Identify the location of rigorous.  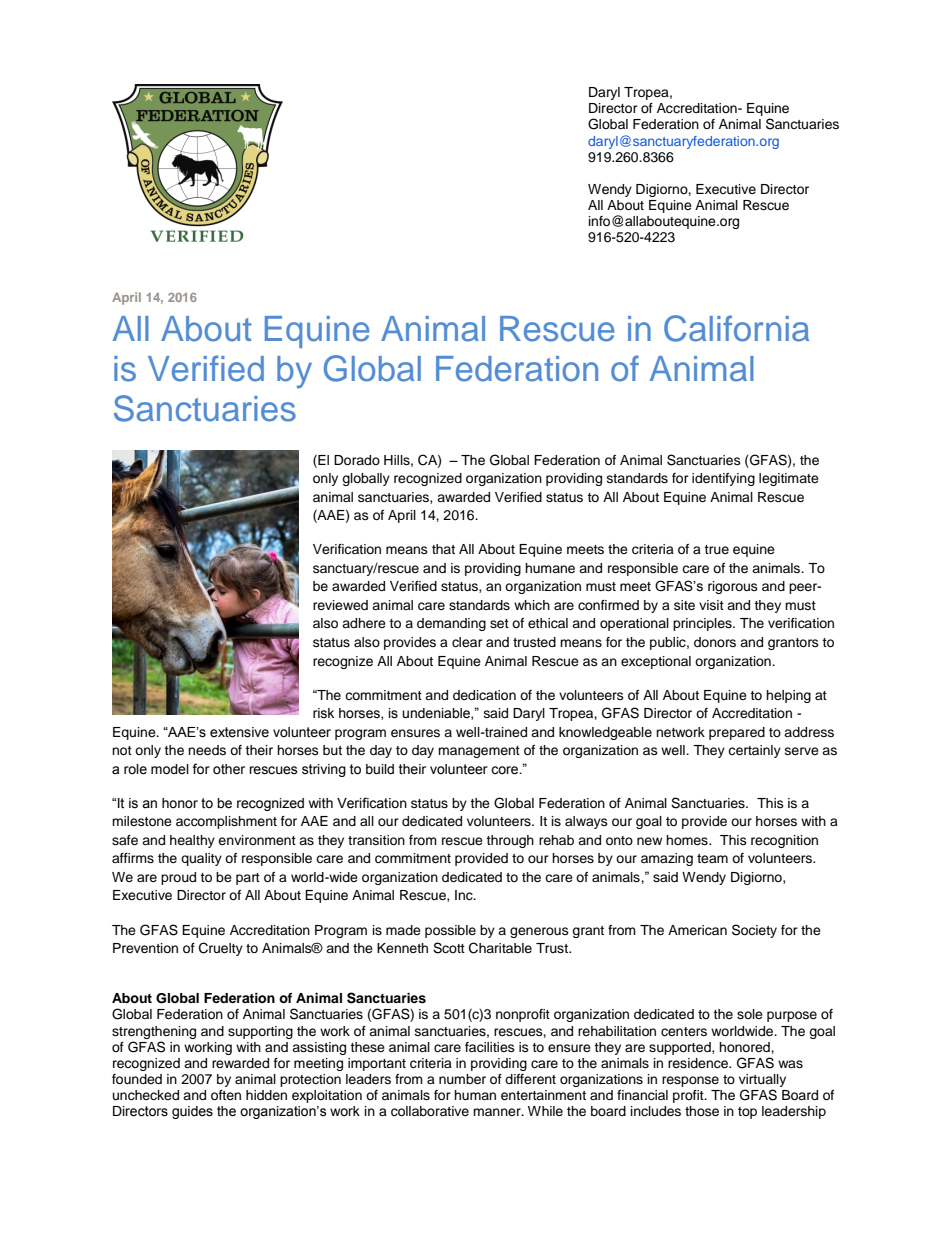
(733, 587).
